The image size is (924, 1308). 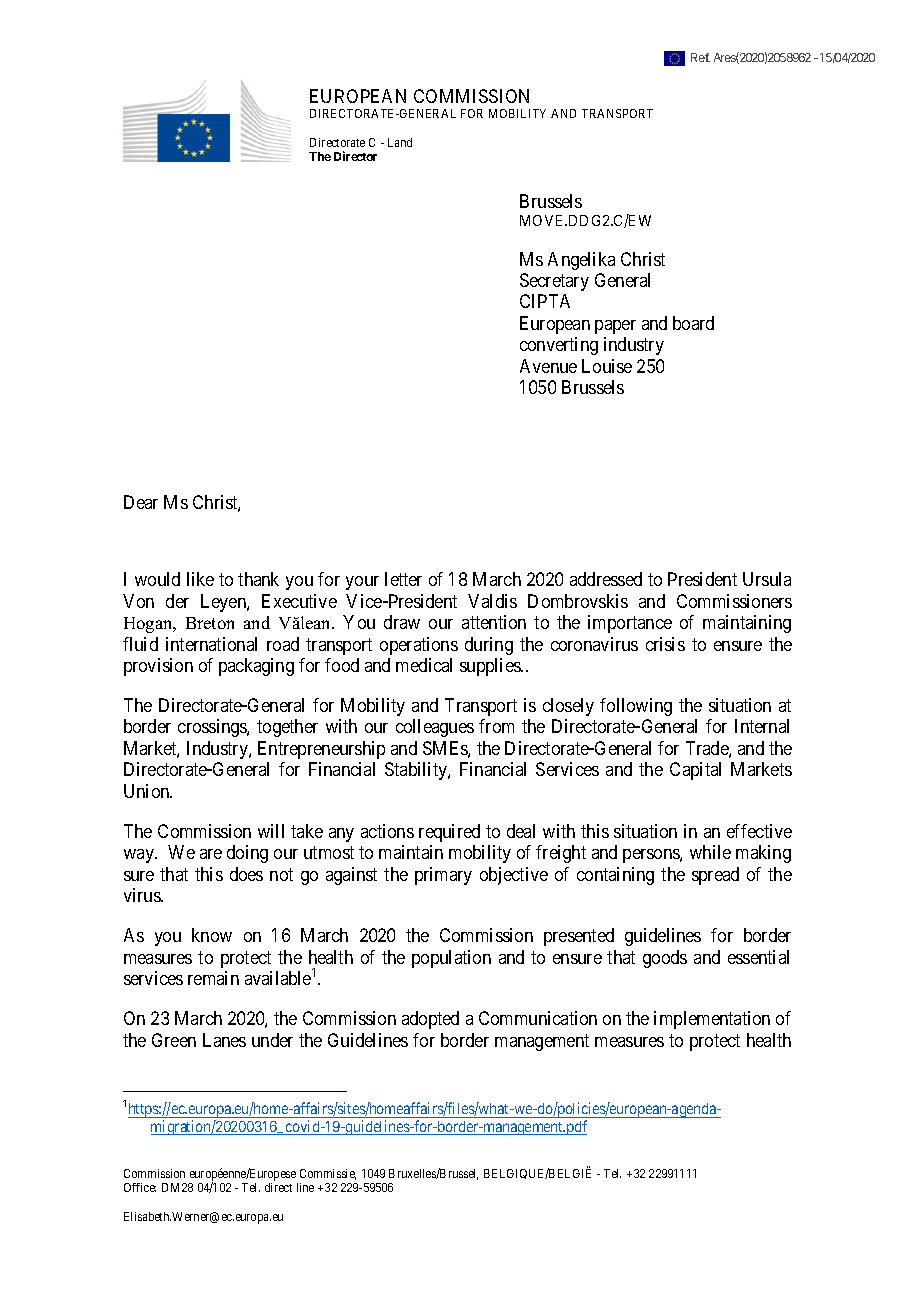 What do you see at coordinates (400, 142) in the screenshot?
I see `Land` at bounding box center [400, 142].
